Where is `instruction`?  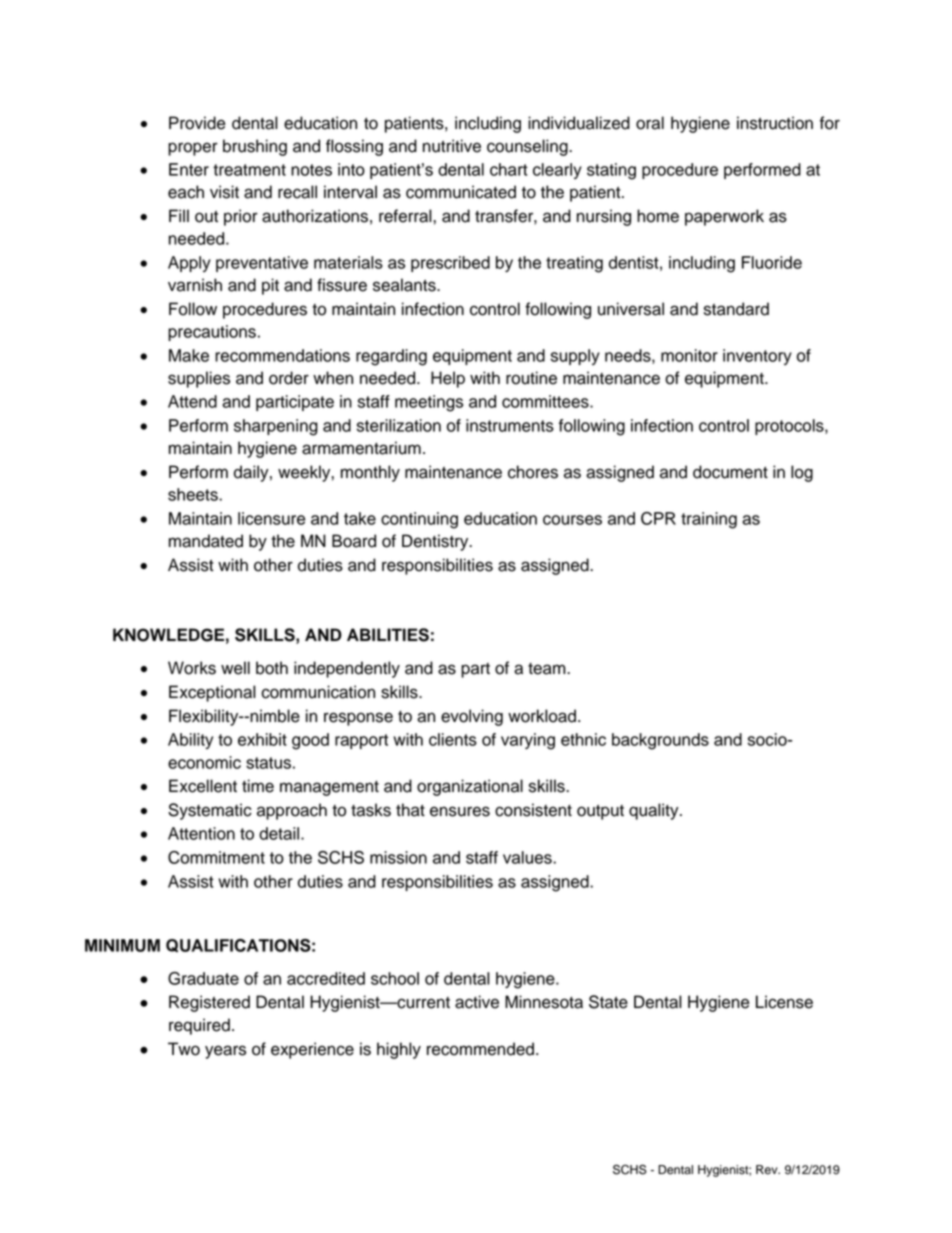
instruction is located at coordinates (775, 123).
